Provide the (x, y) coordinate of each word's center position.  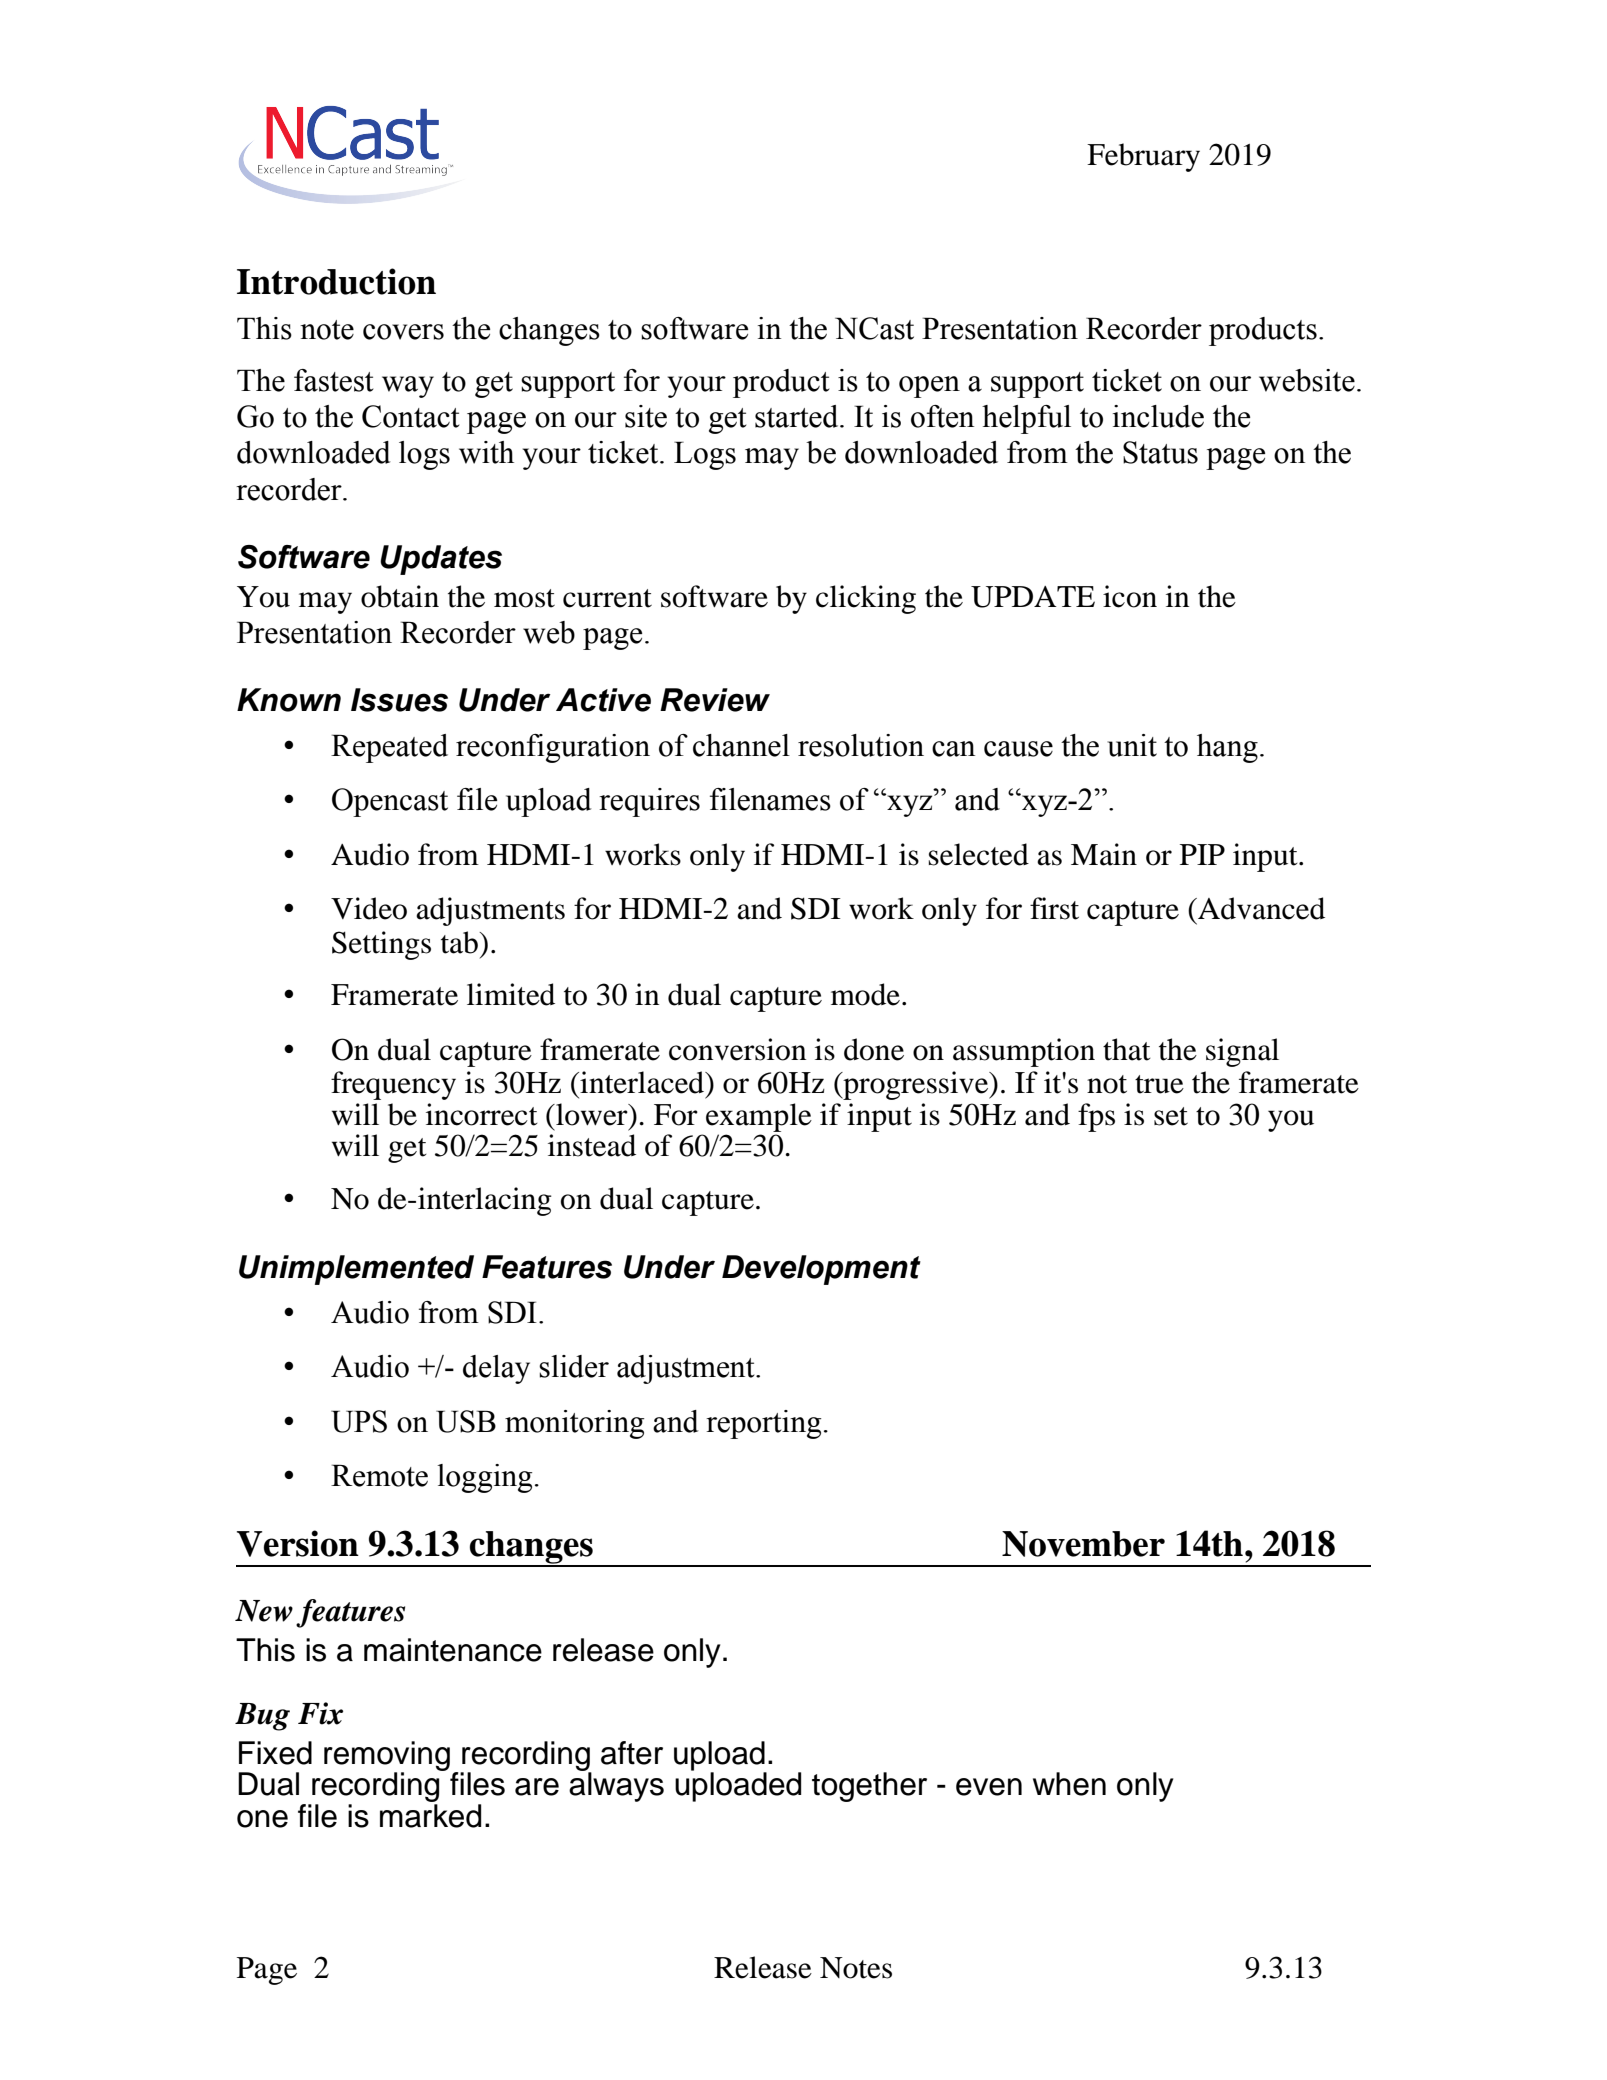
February (1143, 157)
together (869, 1787)
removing (387, 1757)
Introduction (336, 281)
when (1069, 1784)
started (798, 416)
